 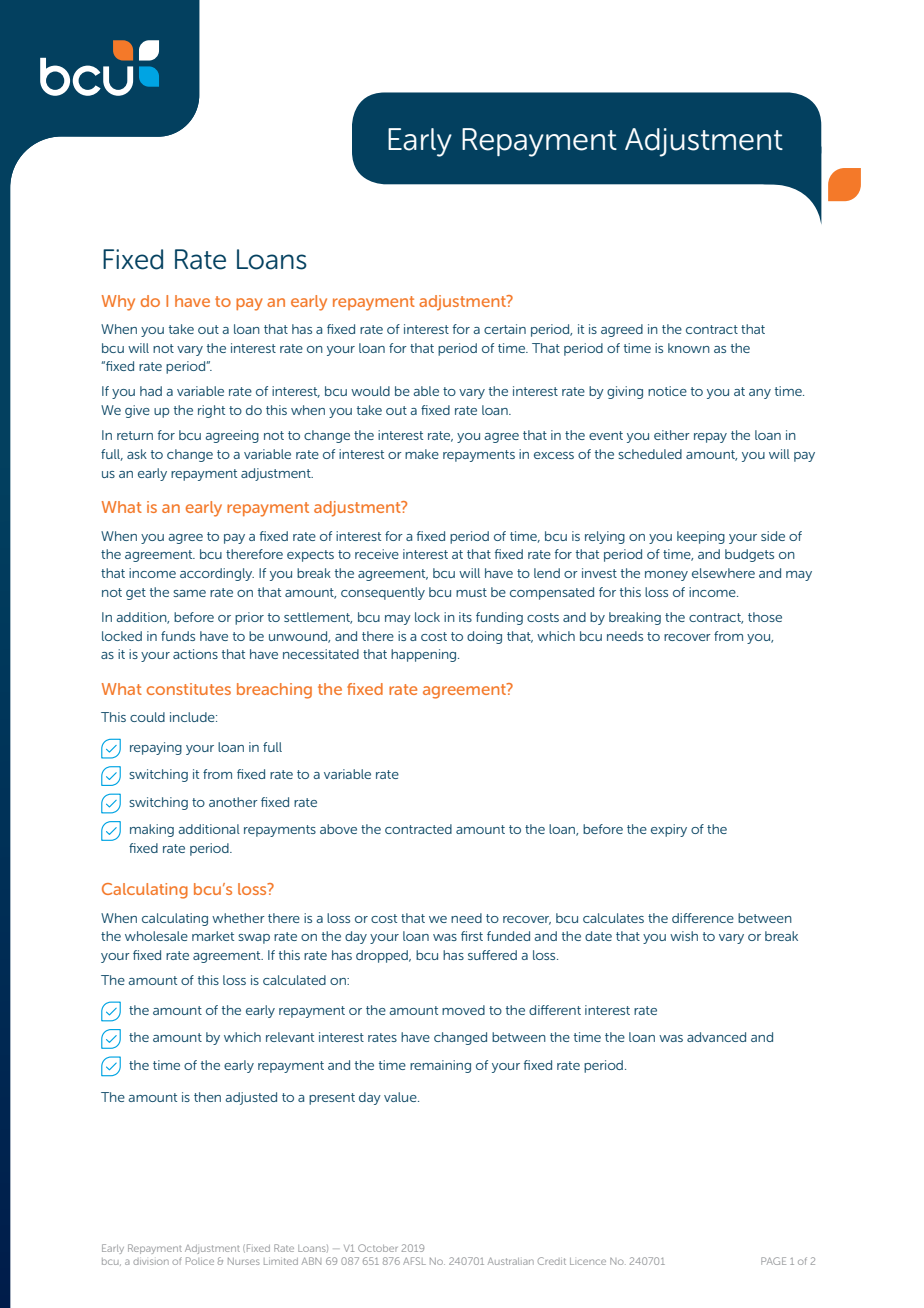 What do you see at coordinates (377, 1248) in the image?
I see `October` at bounding box center [377, 1248].
